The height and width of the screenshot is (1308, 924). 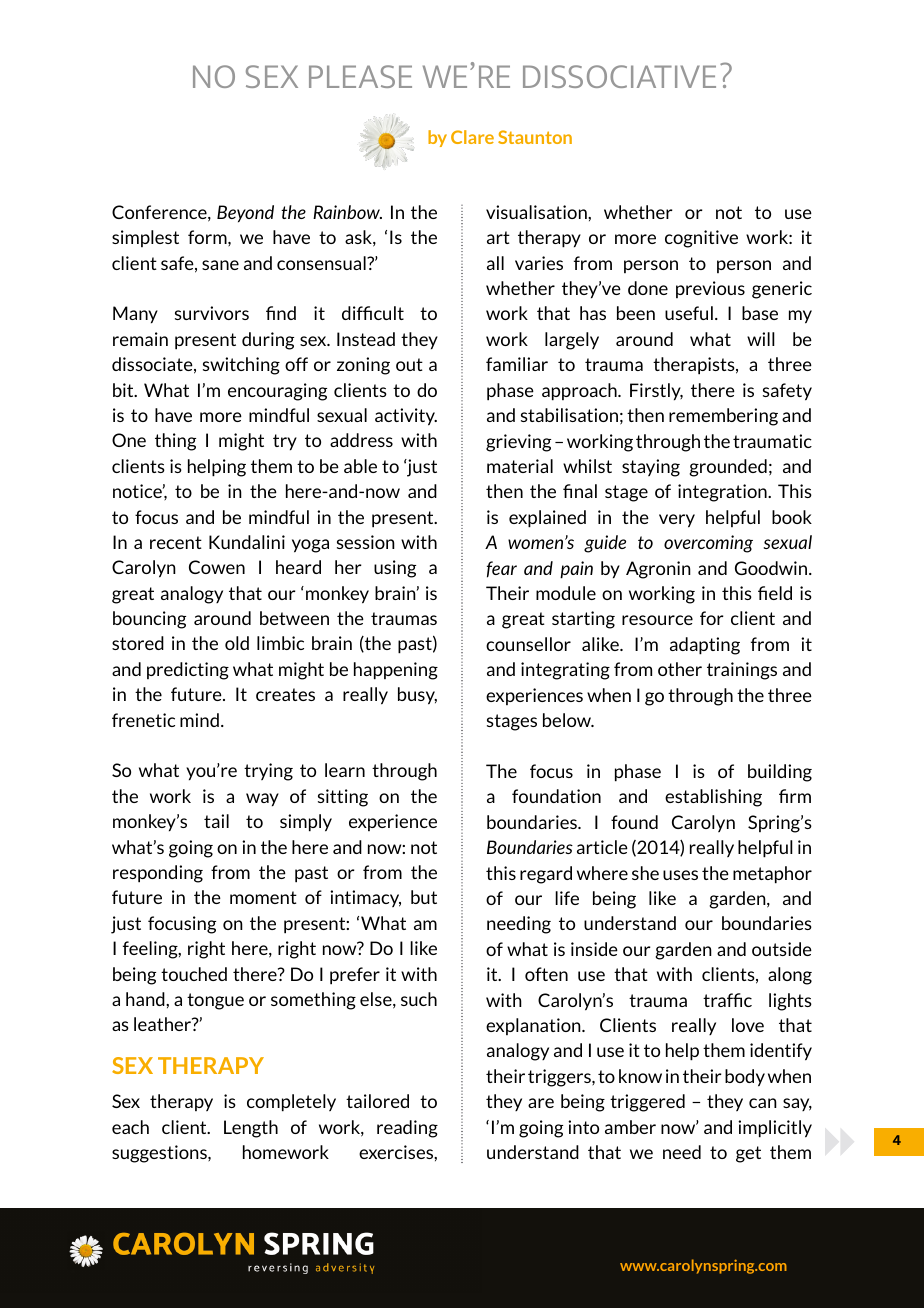 I want to click on DISSOCIATIVE, so click(x=619, y=76).
